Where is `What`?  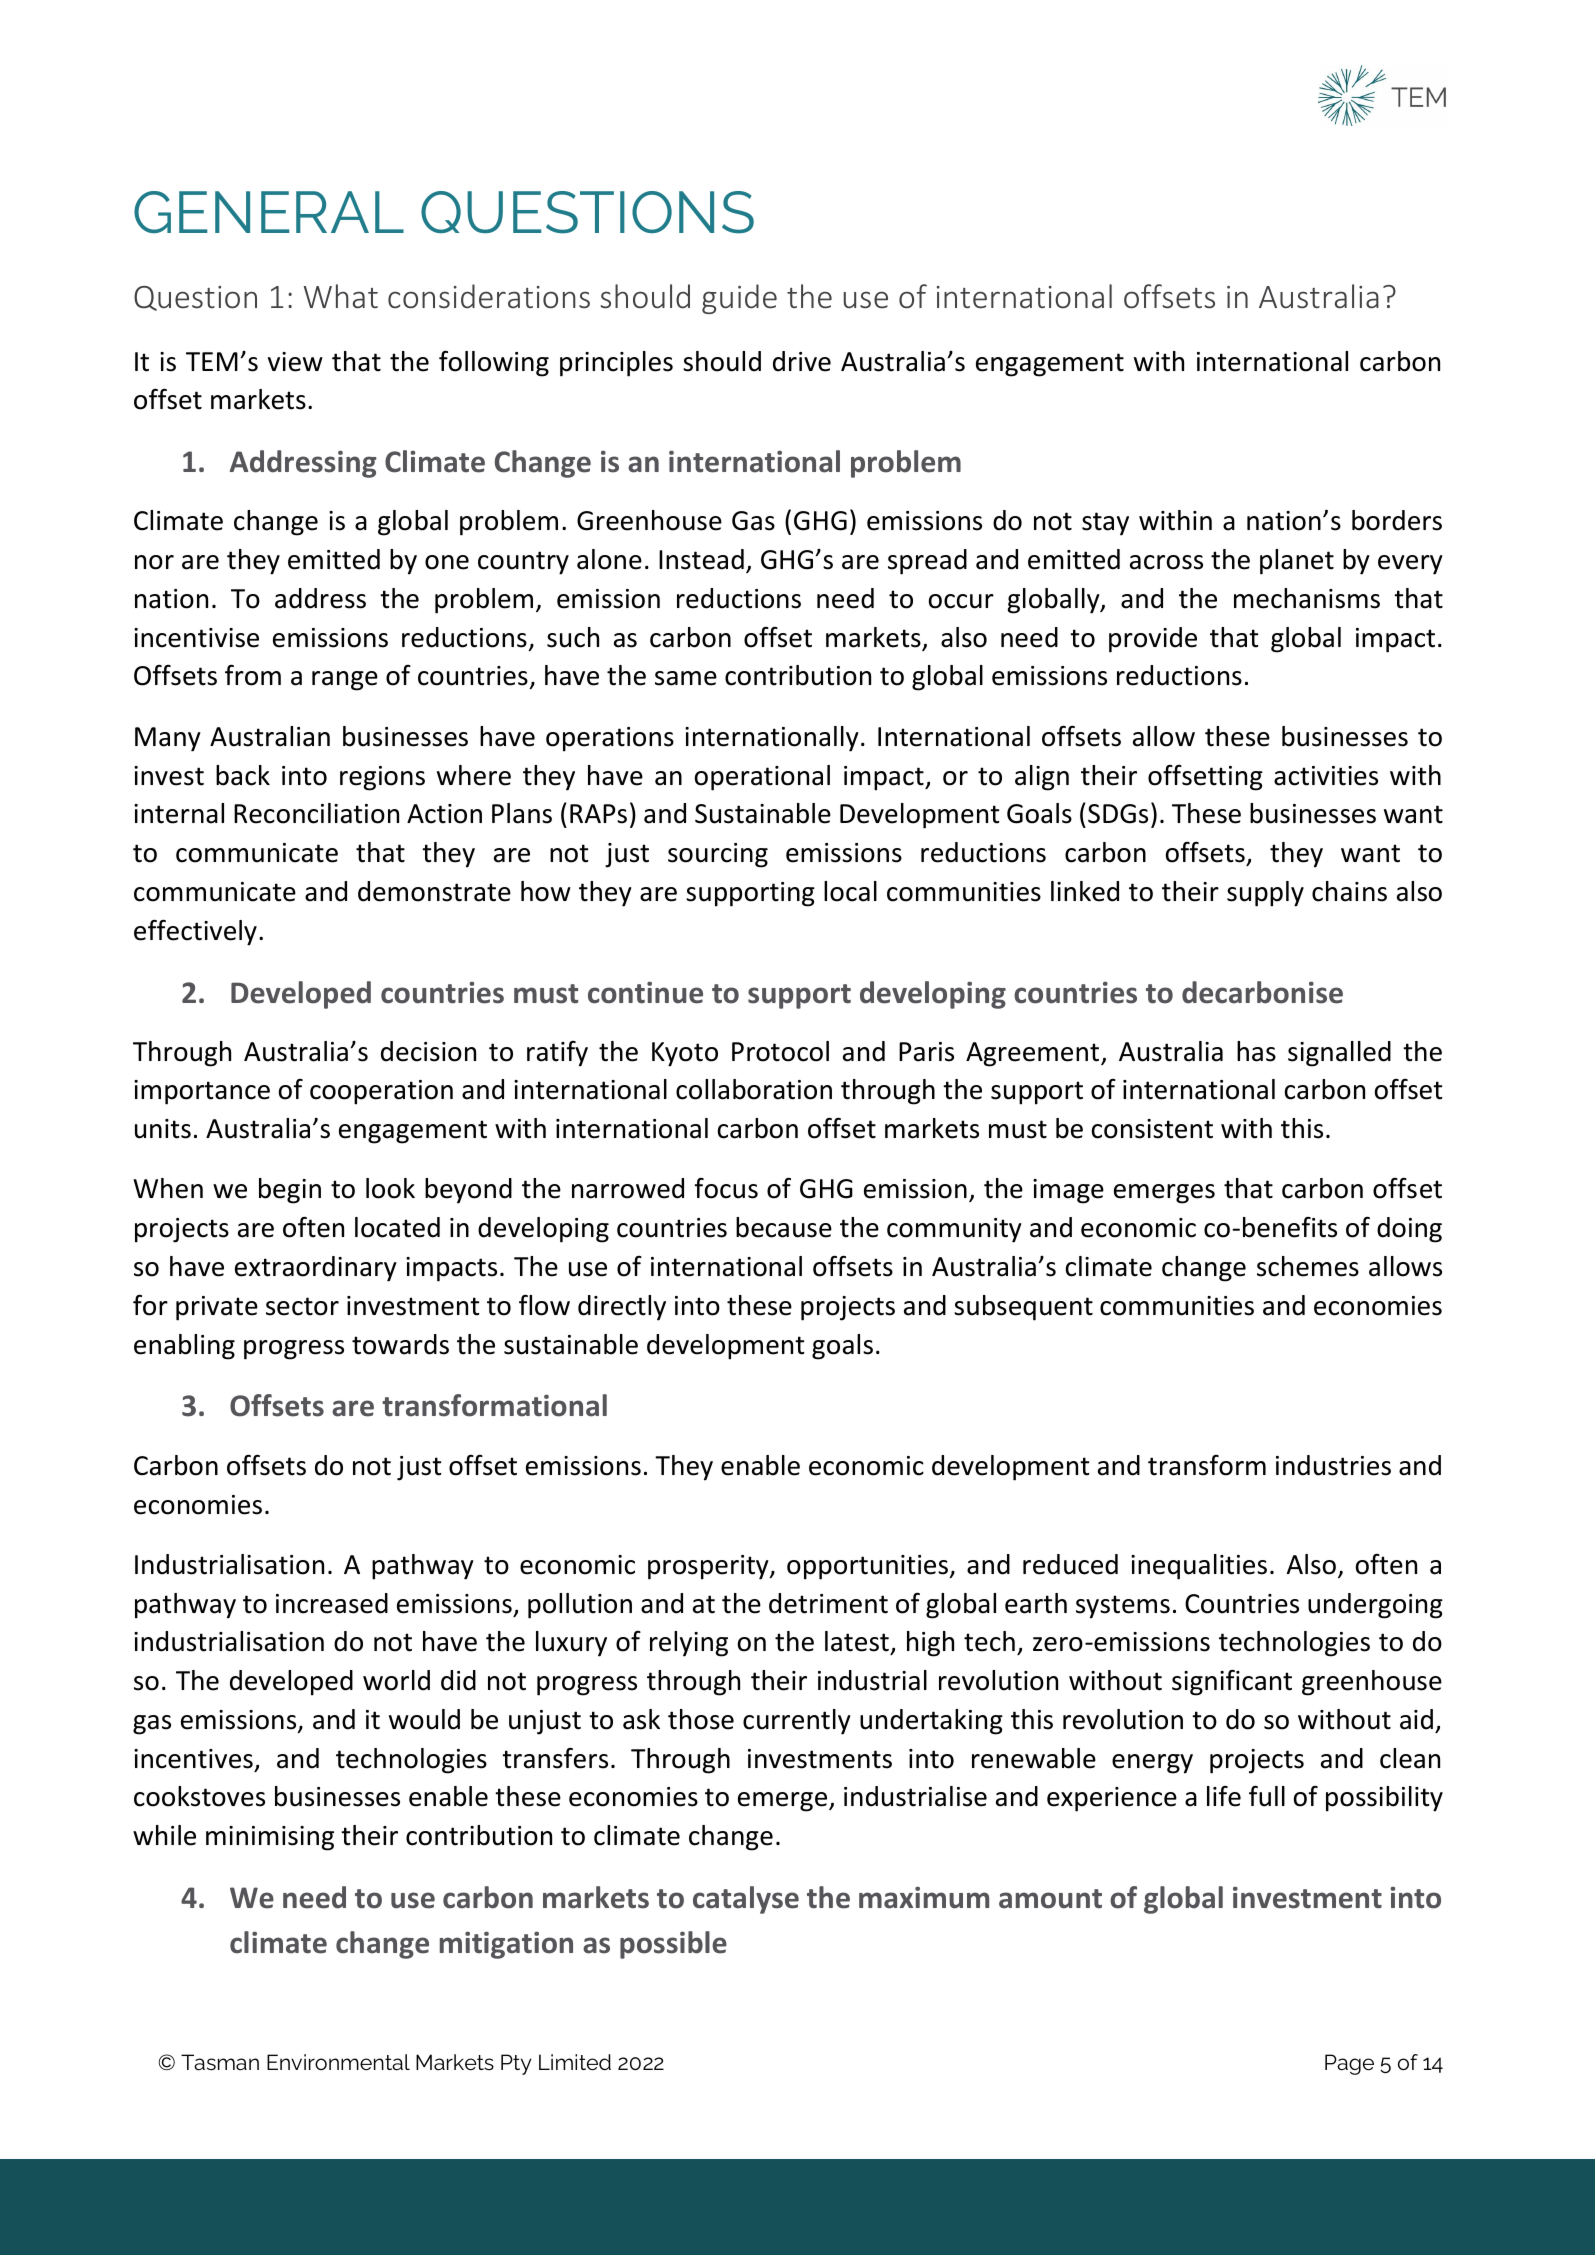
What is located at coordinates (341, 296).
